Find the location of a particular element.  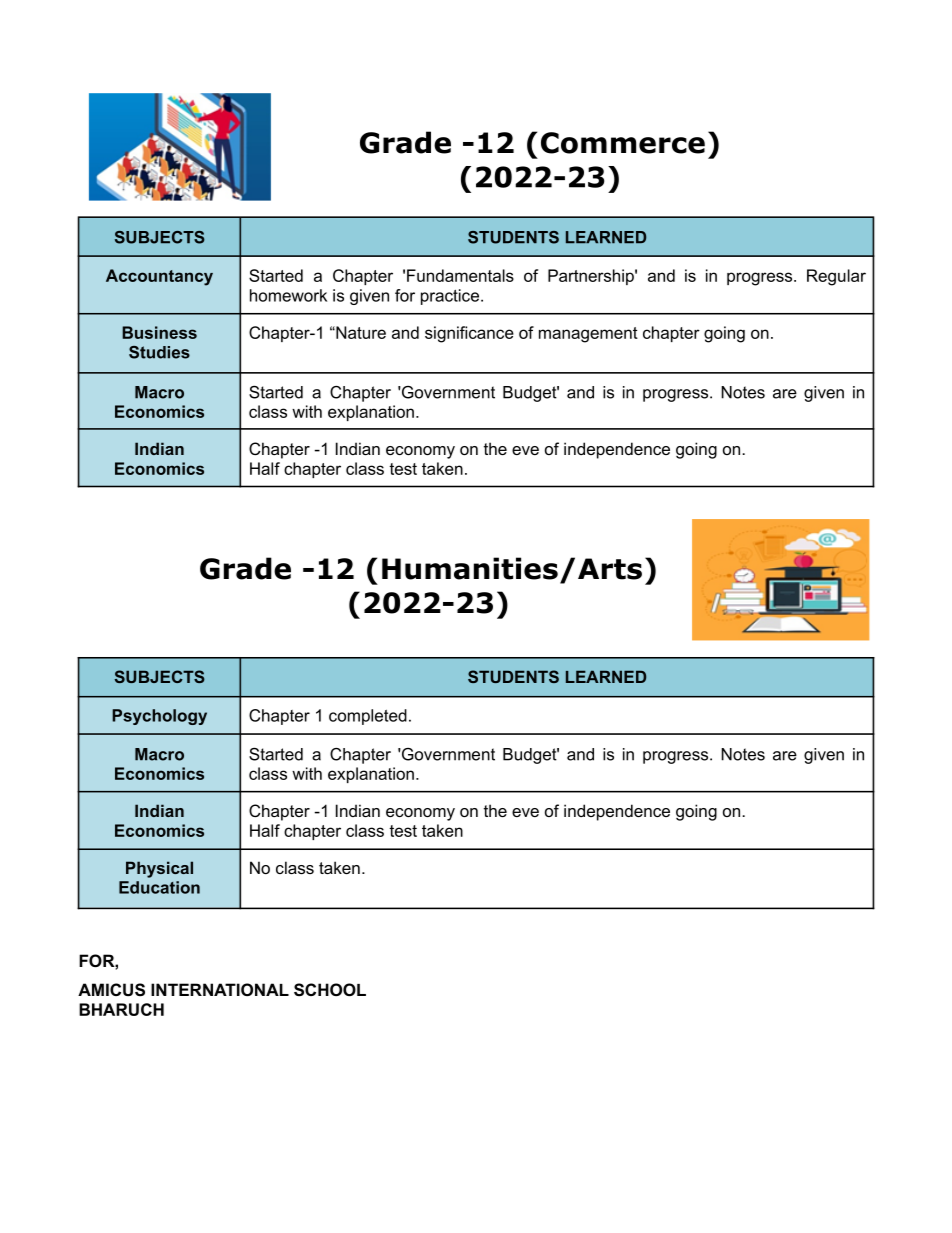

SCHOOL is located at coordinates (330, 990).
